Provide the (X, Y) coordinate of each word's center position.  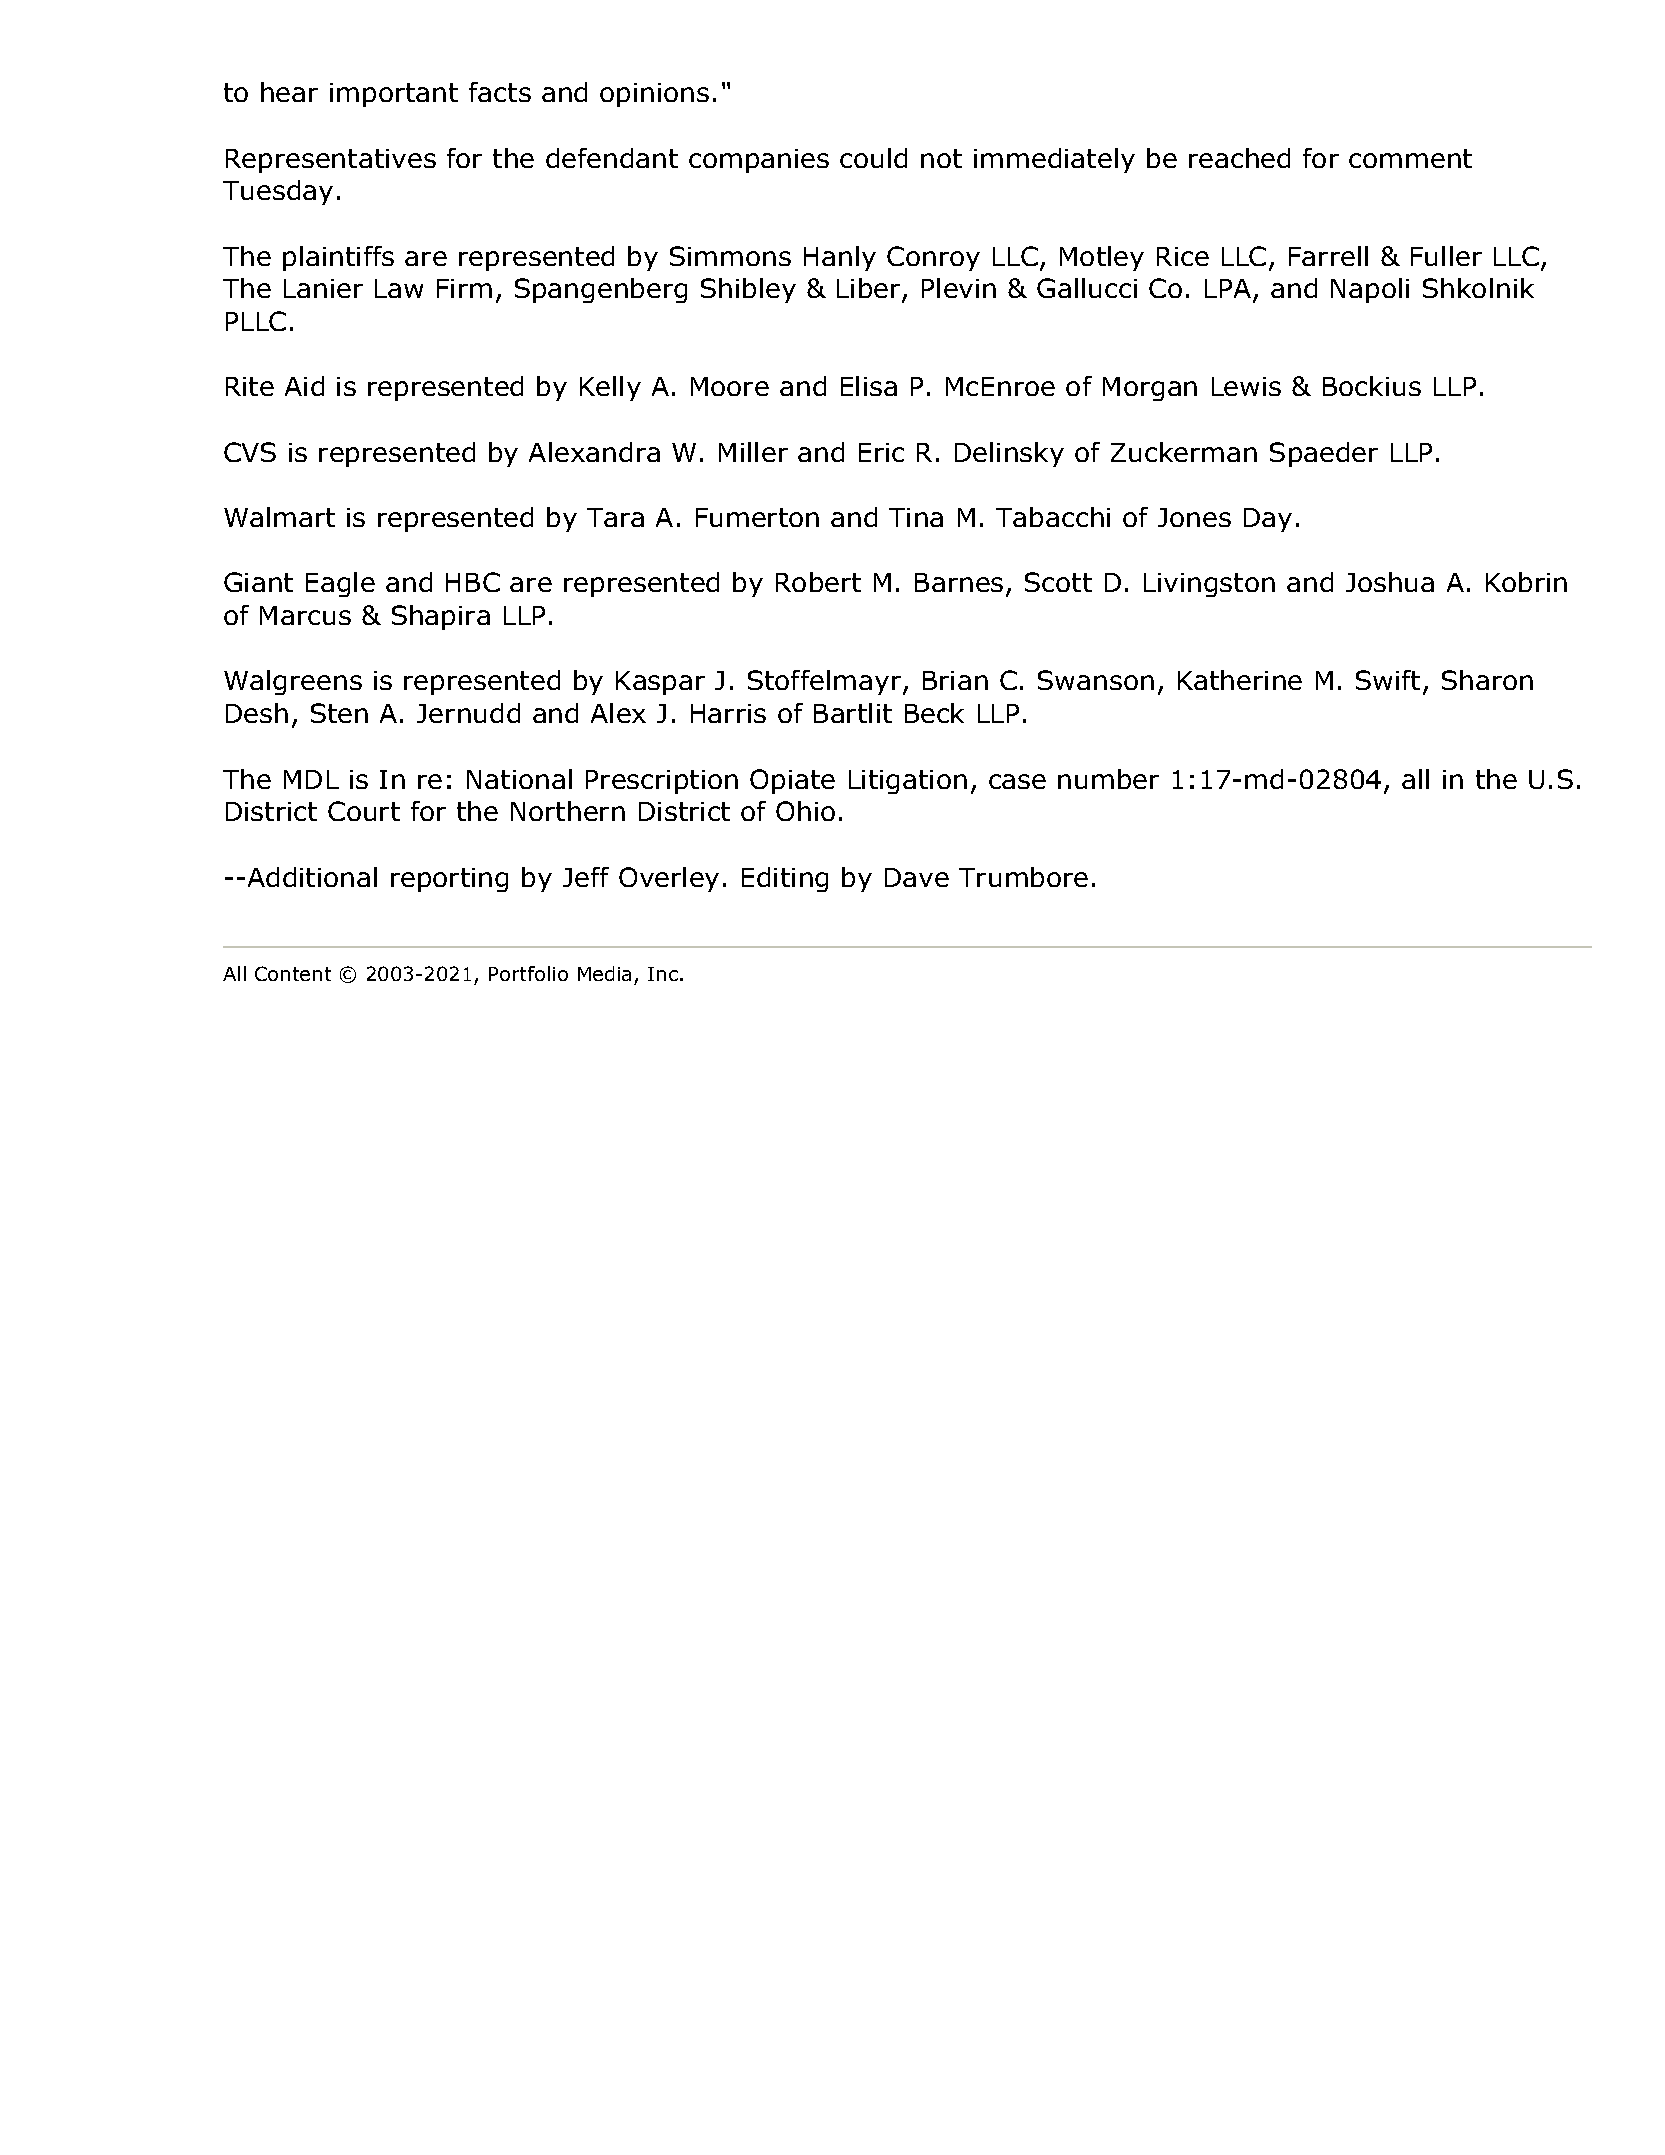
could (873, 158)
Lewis (1246, 386)
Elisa (869, 386)
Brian (955, 680)
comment (1410, 158)
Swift (1388, 680)
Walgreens (293, 682)
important (394, 95)
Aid (304, 386)
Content (293, 973)
